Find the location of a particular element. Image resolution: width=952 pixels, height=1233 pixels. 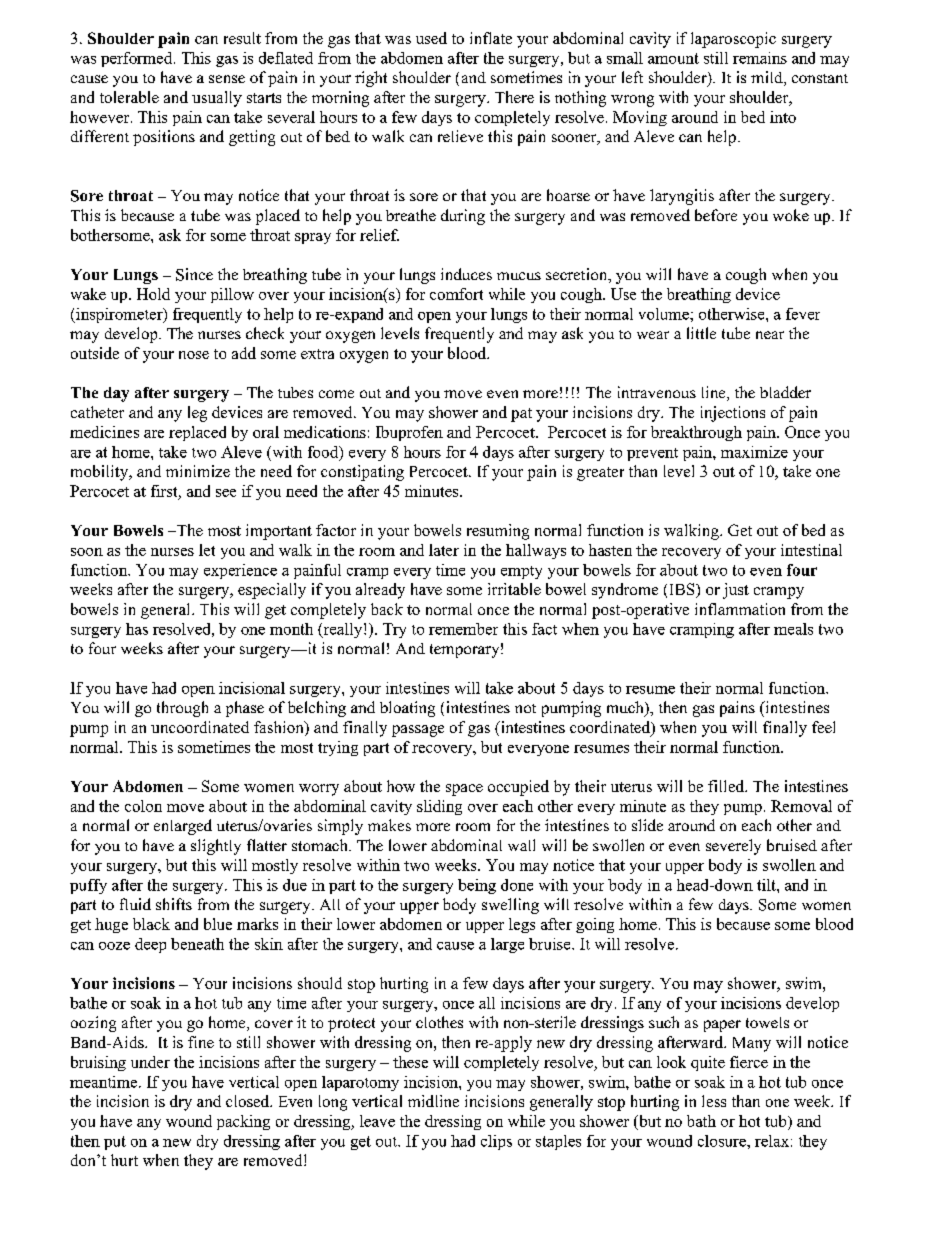

remember is located at coordinates (463, 629).
